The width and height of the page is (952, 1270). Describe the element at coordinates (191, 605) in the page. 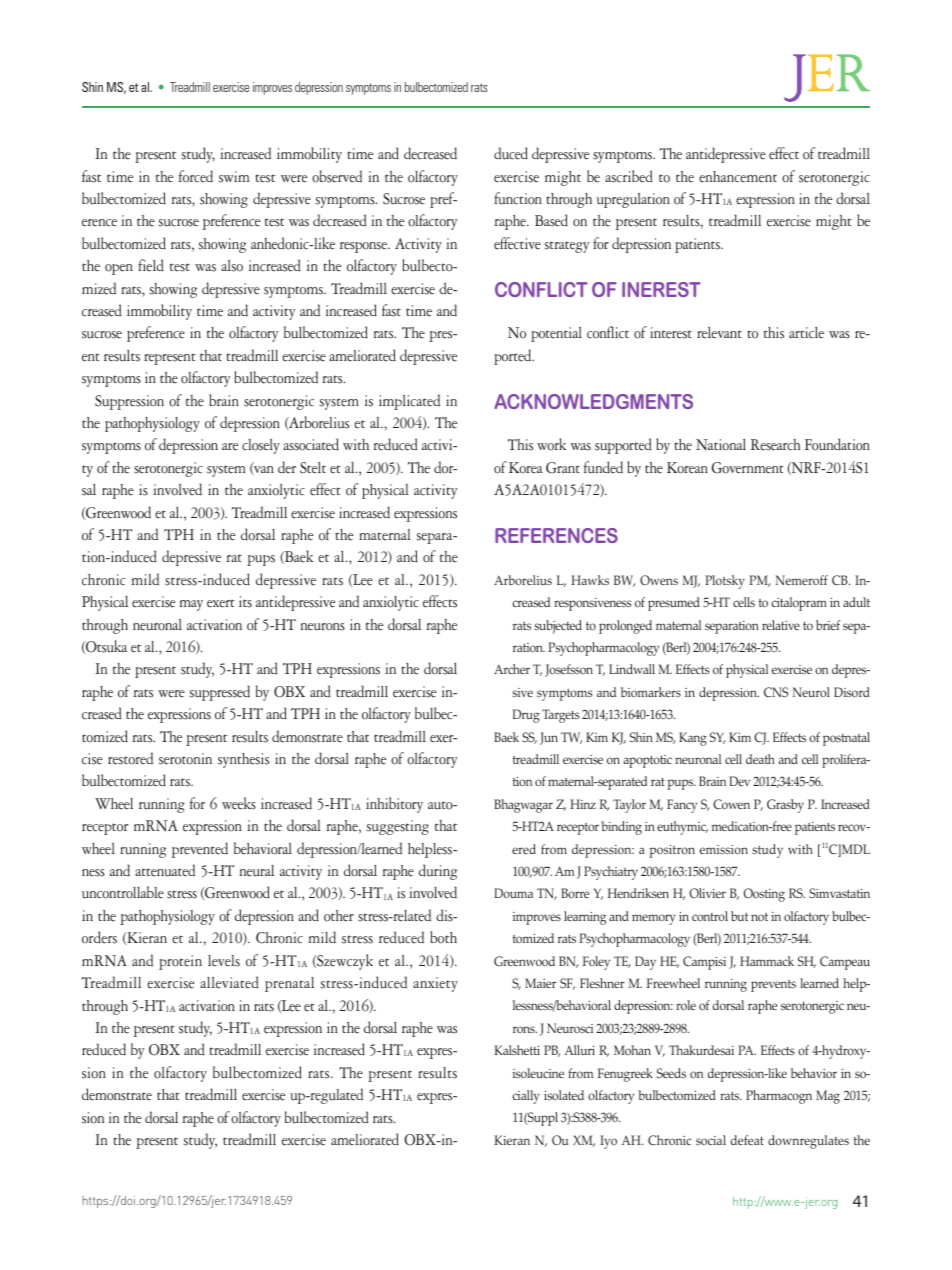

I see `may` at that location.
